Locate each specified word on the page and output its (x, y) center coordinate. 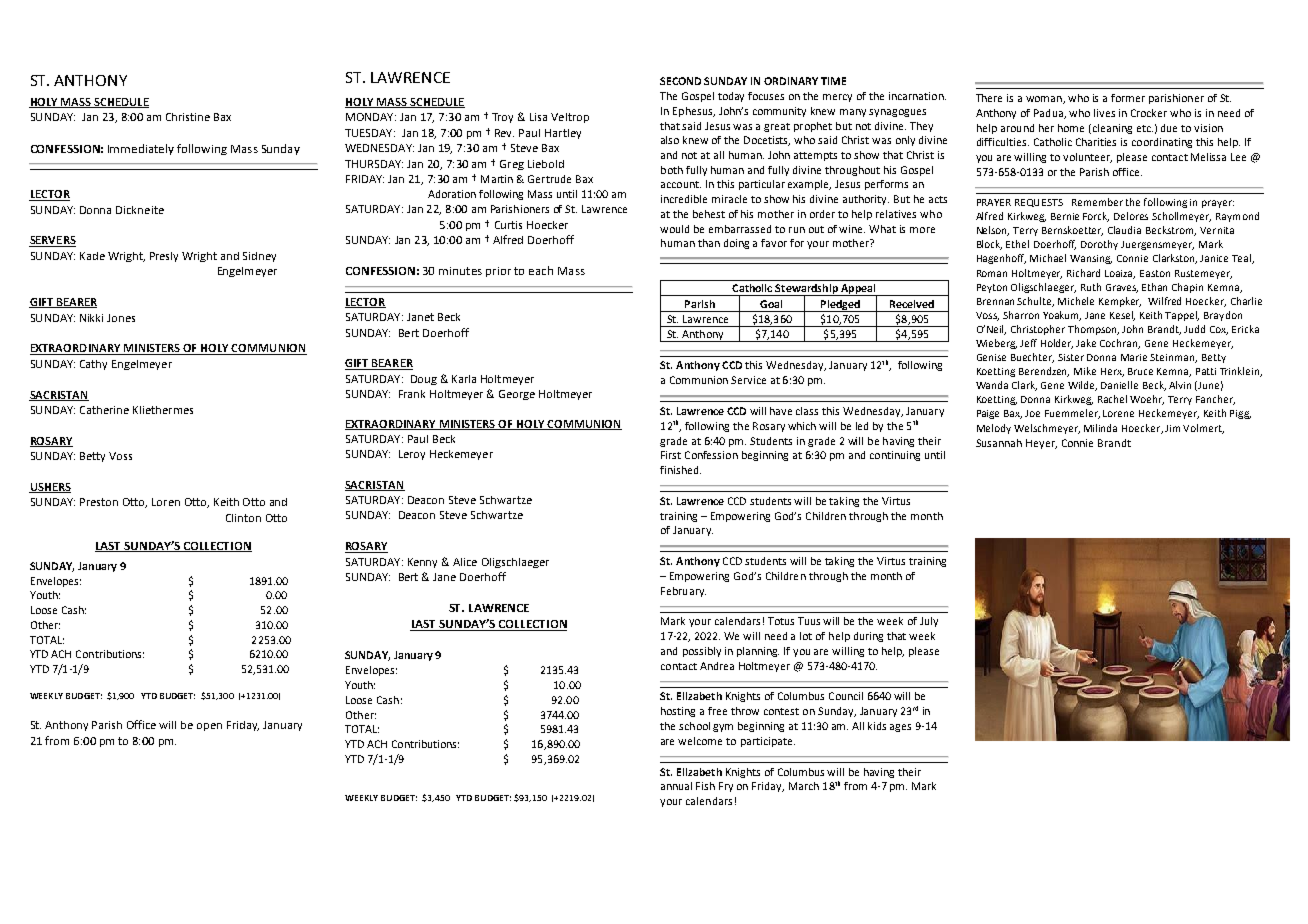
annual (676, 786)
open (209, 727)
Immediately (141, 149)
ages (900, 728)
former (1128, 98)
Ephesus (694, 112)
